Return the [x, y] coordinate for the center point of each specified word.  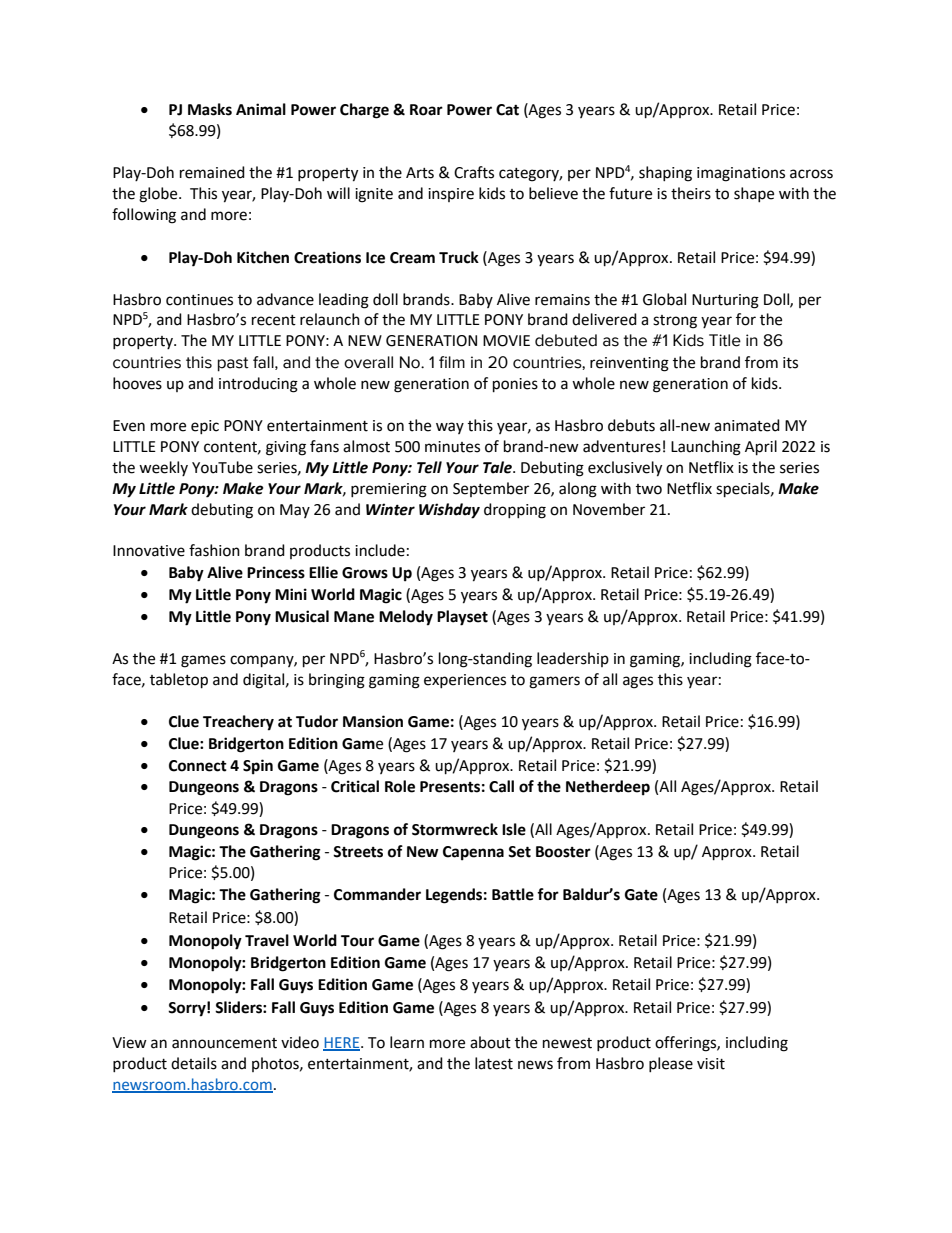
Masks [210, 109]
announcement [224, 1043]
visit [711, 1064]
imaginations [741, 174]
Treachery [238, 723]
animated [747, 425]
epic [205, 427]
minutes [452, 447]
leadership [573, 659]
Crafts [474, 172]
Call [501, 786]
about [490, 1042]
